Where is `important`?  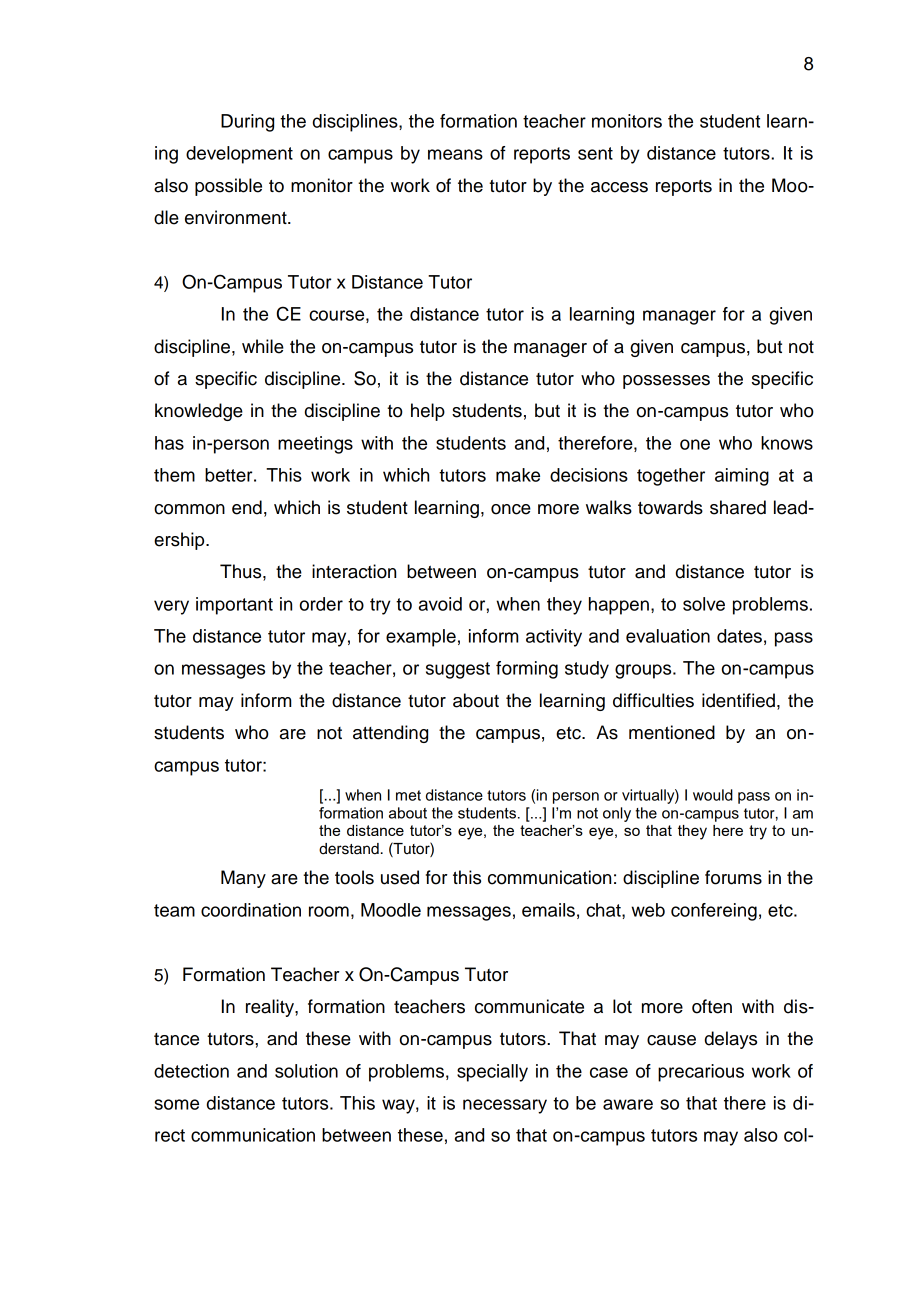
important is located at coordinates (234, 606).
